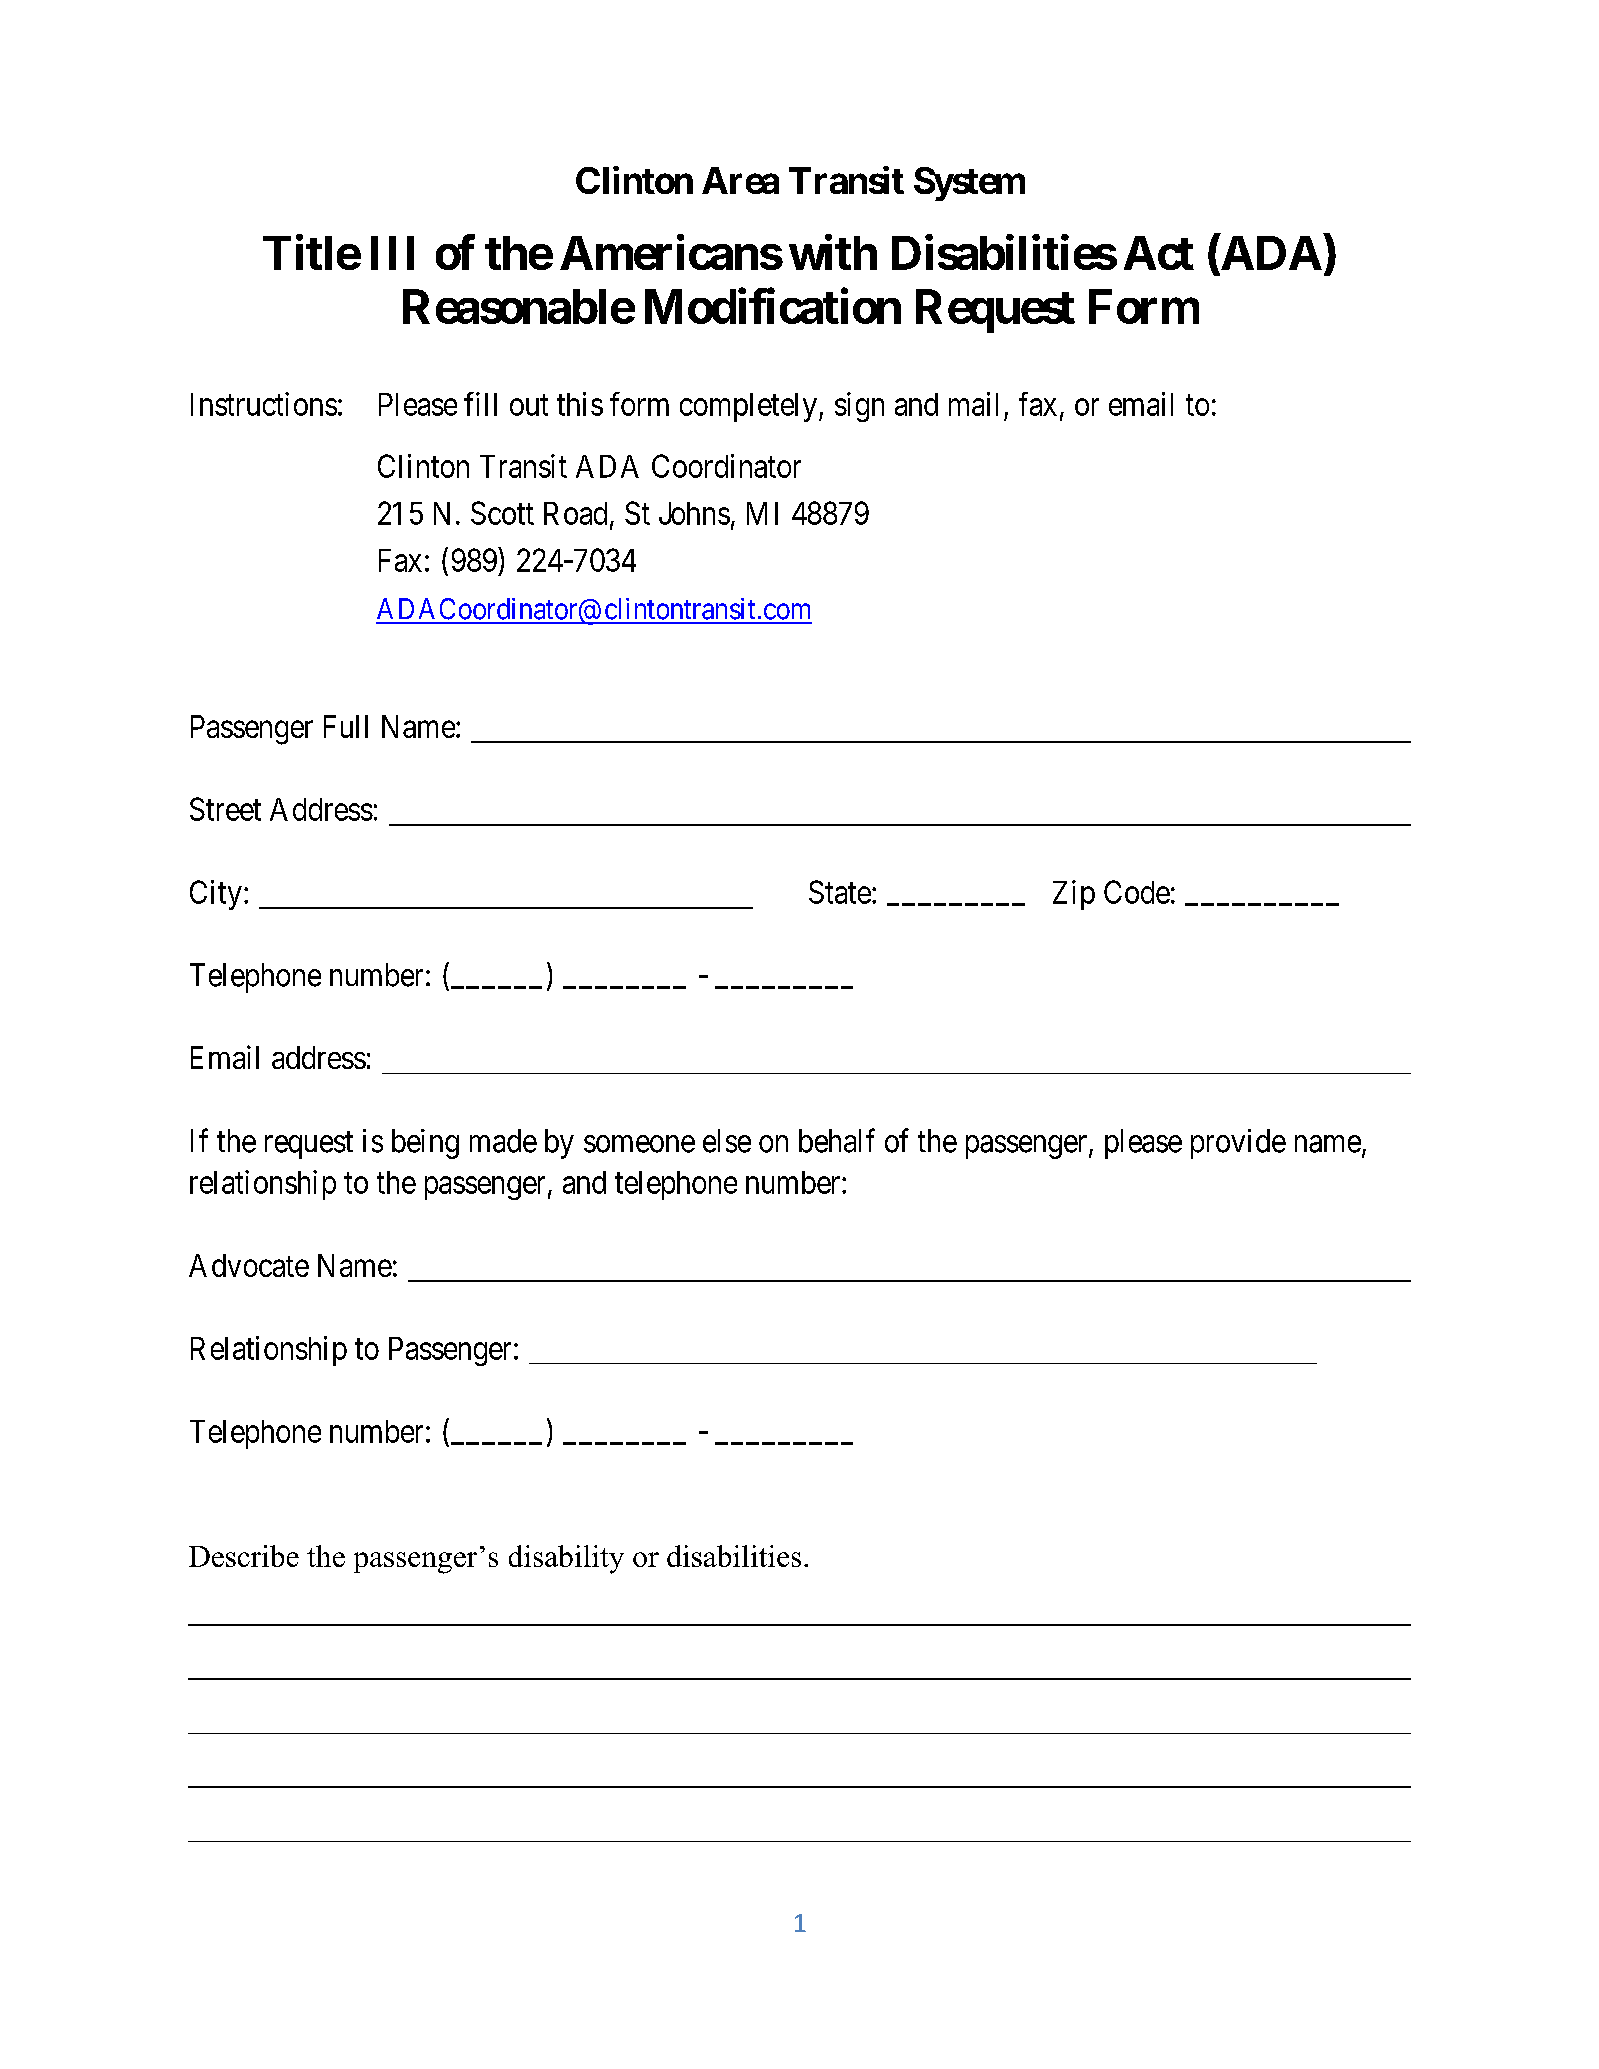 Image resolution: width=1599 pixels, height=2069 pixels. What do you see at coordinates (1159, 253) in the image?
I see `Act` at bounding box center [1159, 253].
